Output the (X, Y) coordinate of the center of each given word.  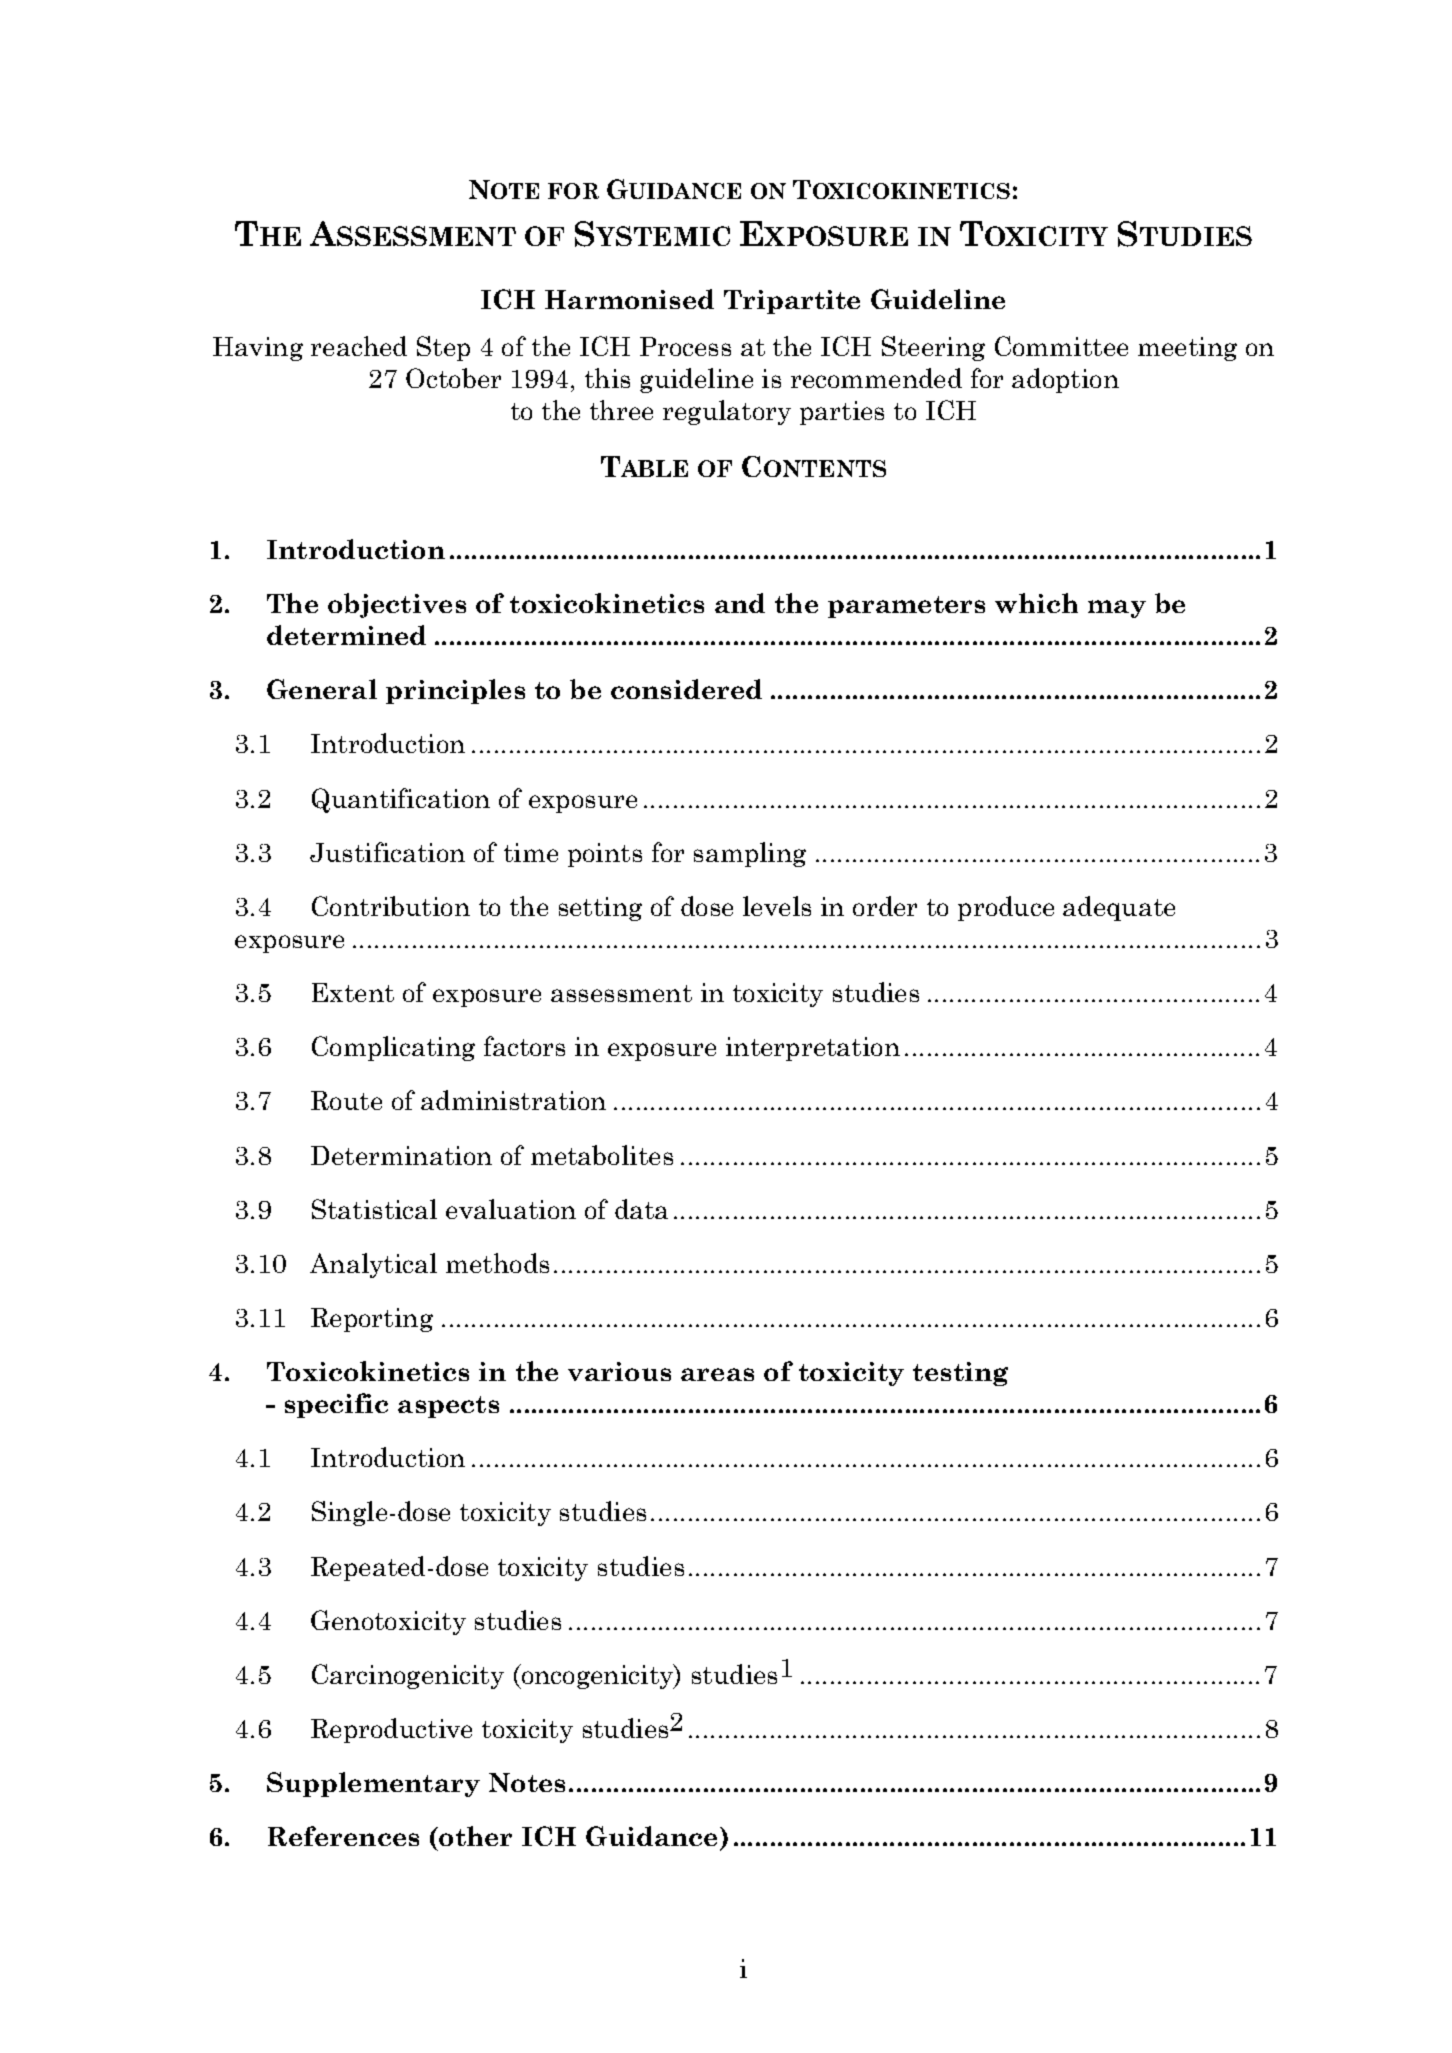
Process (685, 346)
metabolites (602, 1155)
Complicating (393, 1048)
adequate (1119, 908)
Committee (1061, 346)
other (474, 1836)
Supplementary (373, 1784)
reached (359, 346)
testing (960, 1374)
